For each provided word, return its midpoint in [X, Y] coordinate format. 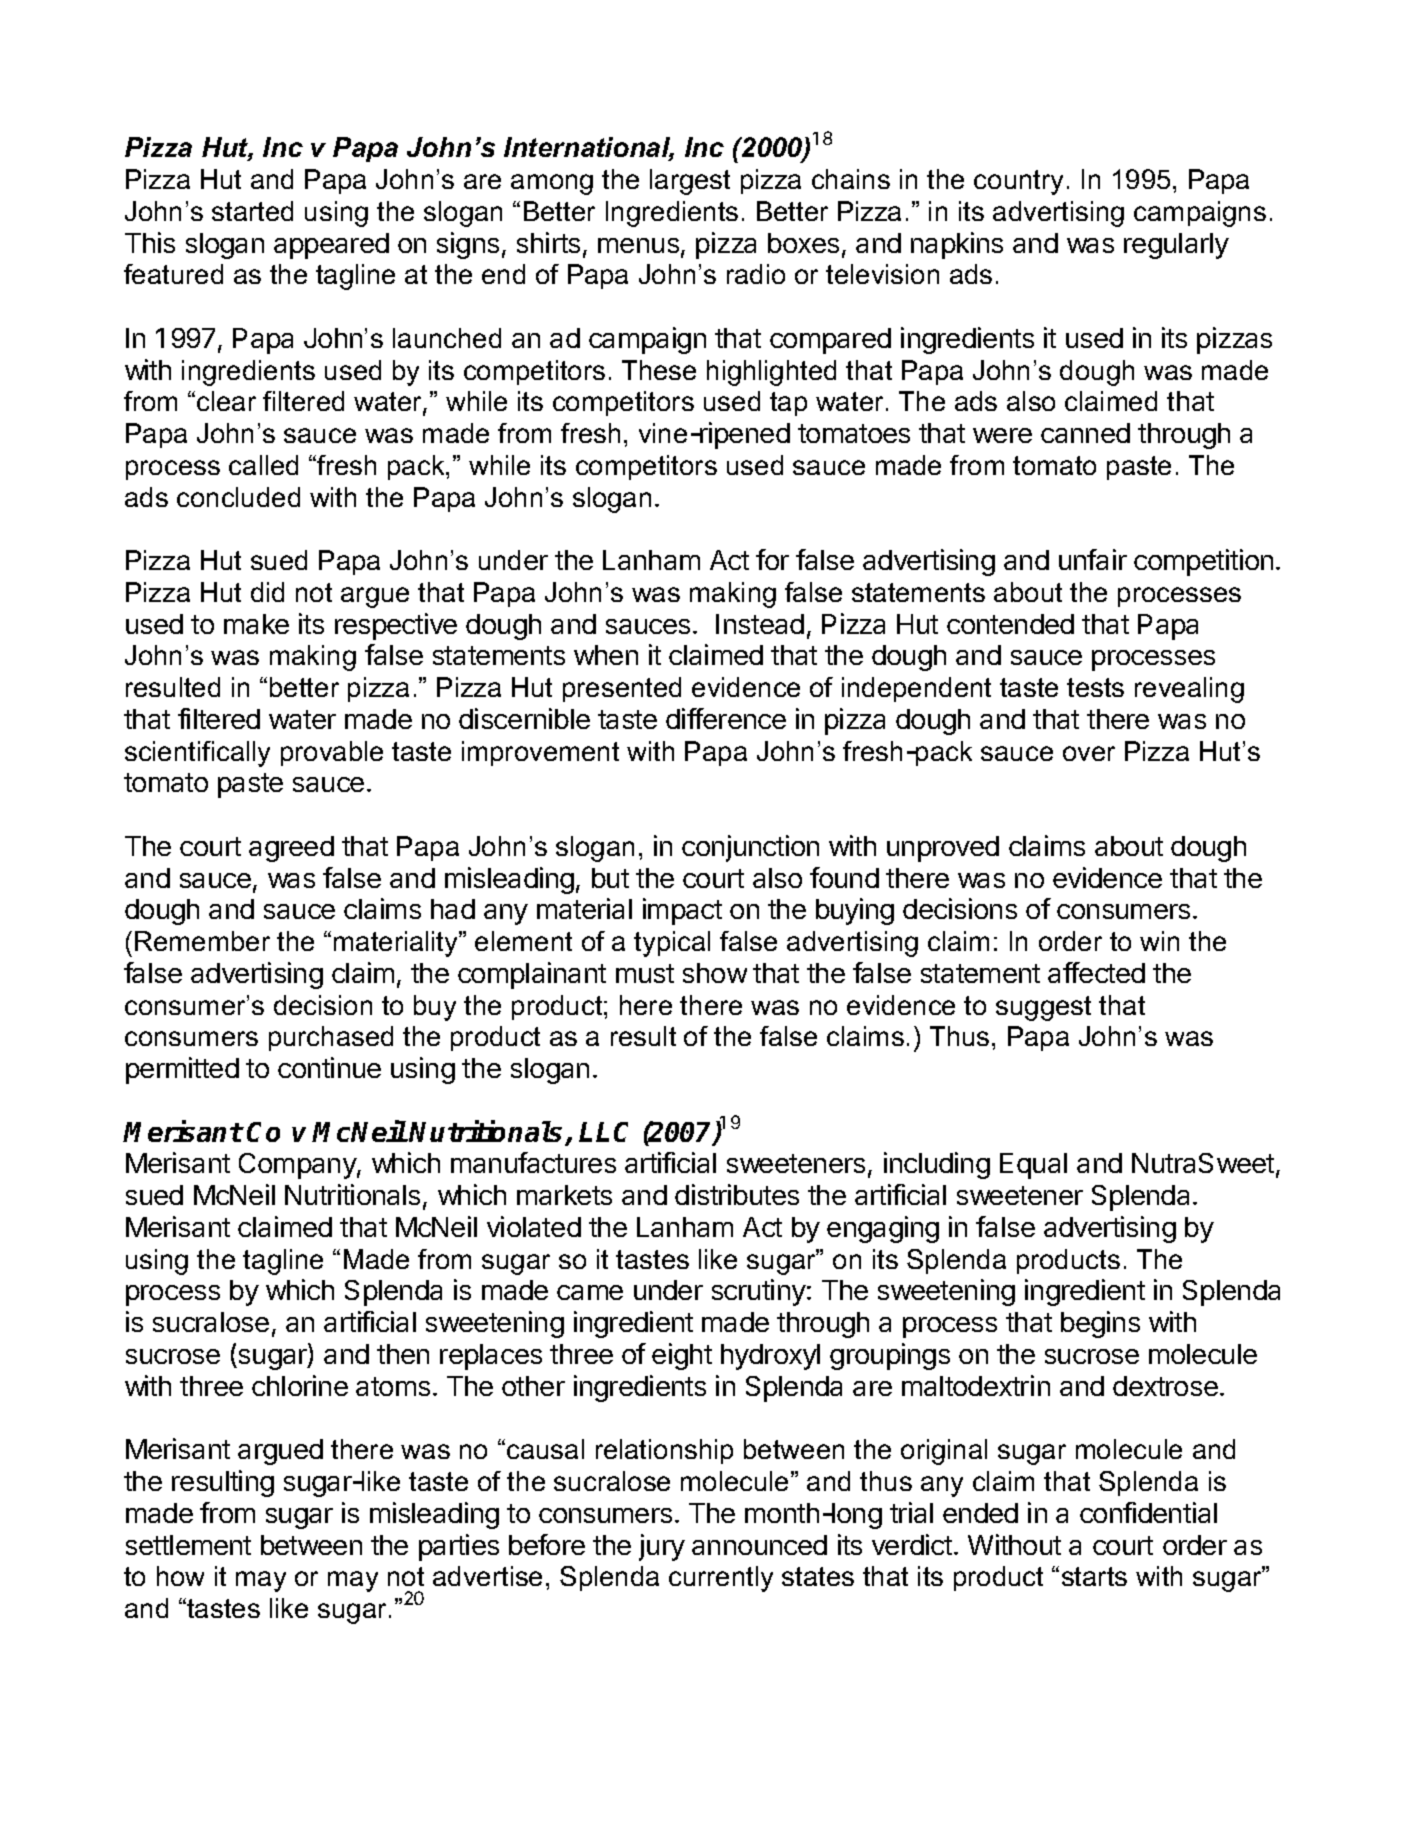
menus [638, 245]
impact [682, 911]
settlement [188, 1545]
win [1159, 941]
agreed [291, 849]
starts [1094, 1576]
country [1018, 182]
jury [662, 1547]
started [252, 211]
